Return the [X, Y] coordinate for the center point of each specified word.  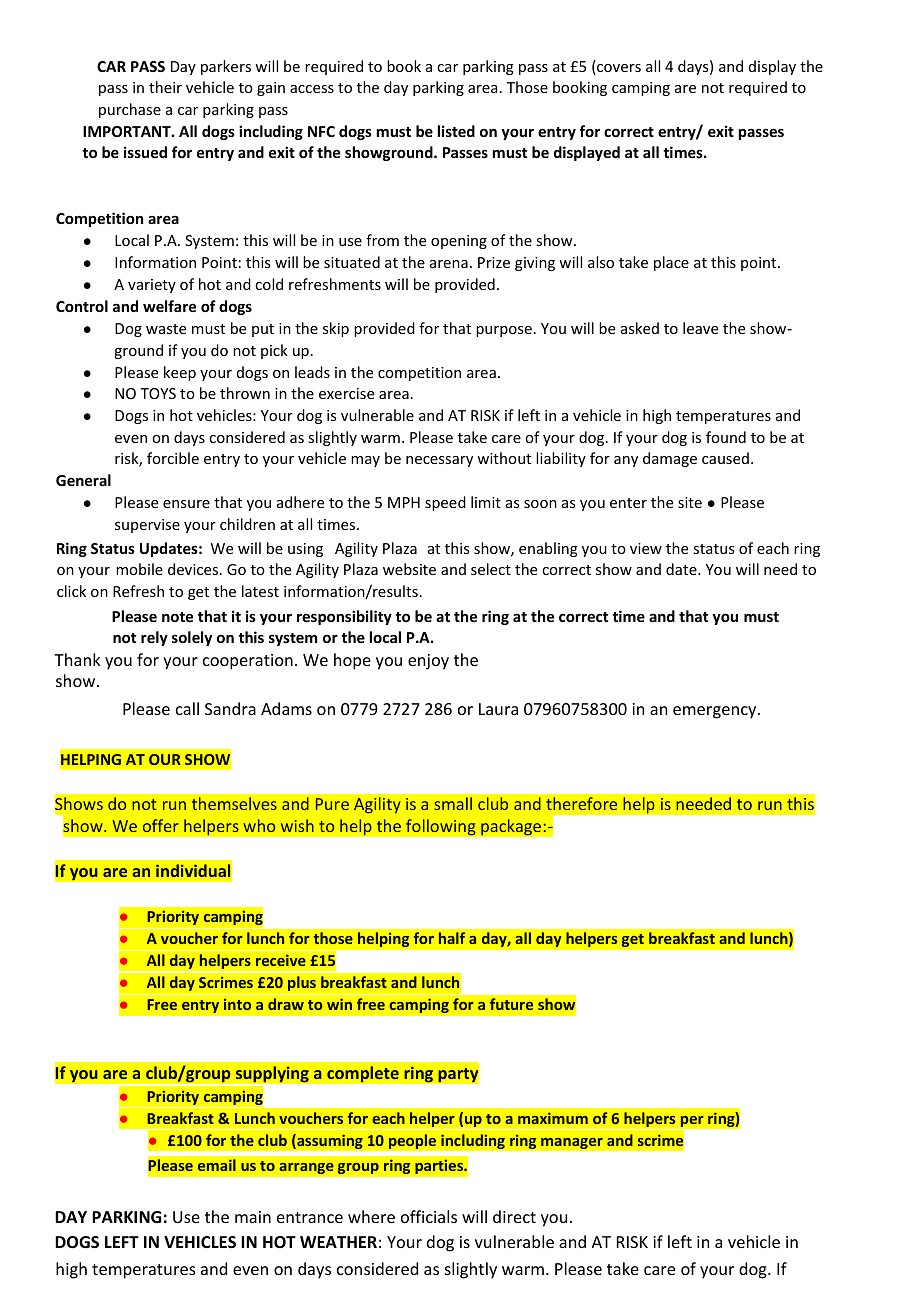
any [626, 461]
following [441, 827]
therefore [581, 803]
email [217, 1165]
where [371, 1216]
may [365, 461]
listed [456, 131]
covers [618, 69]
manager [572, 1143]
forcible [173, 458]
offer [161, 825]
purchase [130, 110]
